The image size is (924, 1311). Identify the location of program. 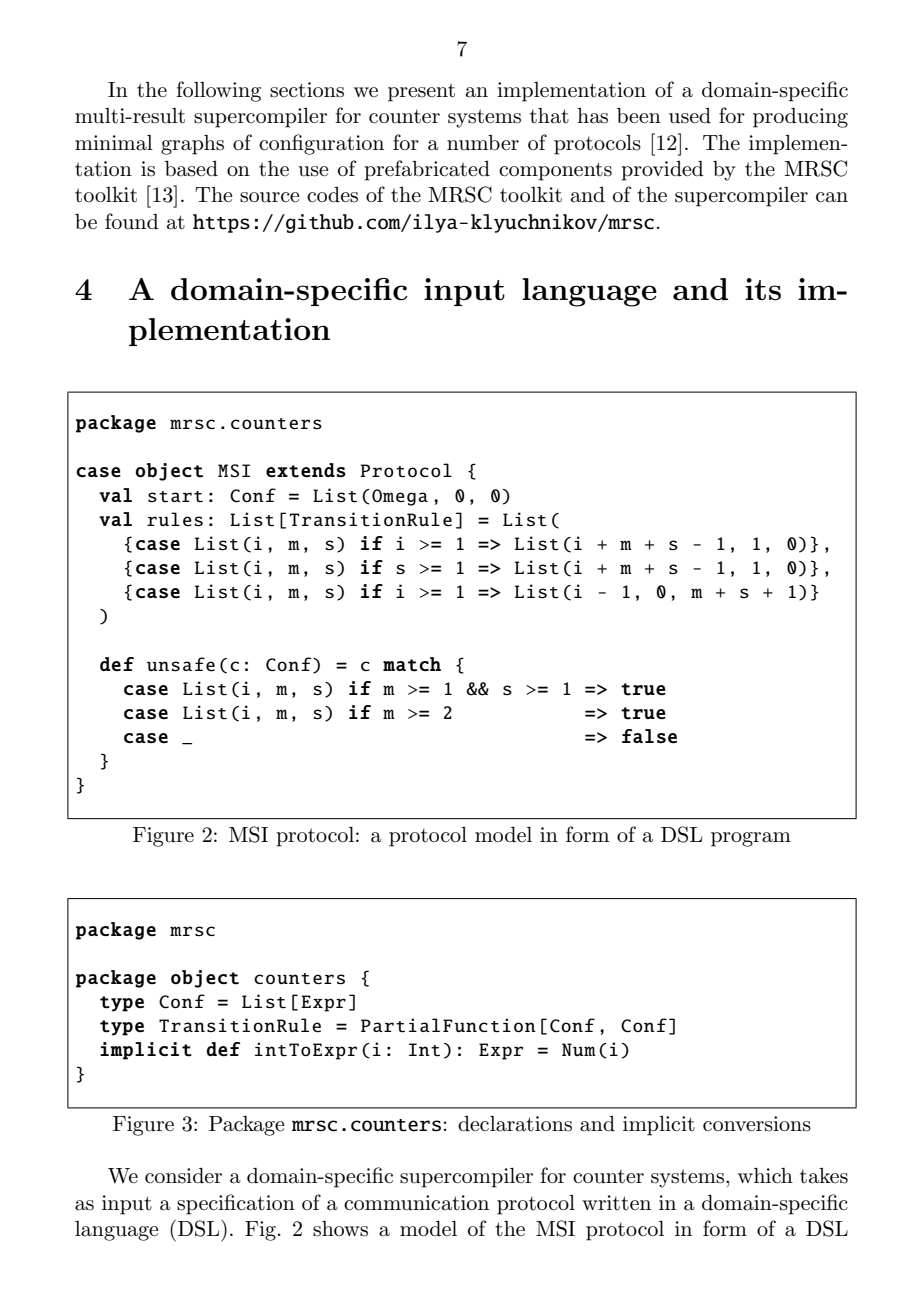
(751, 839).
